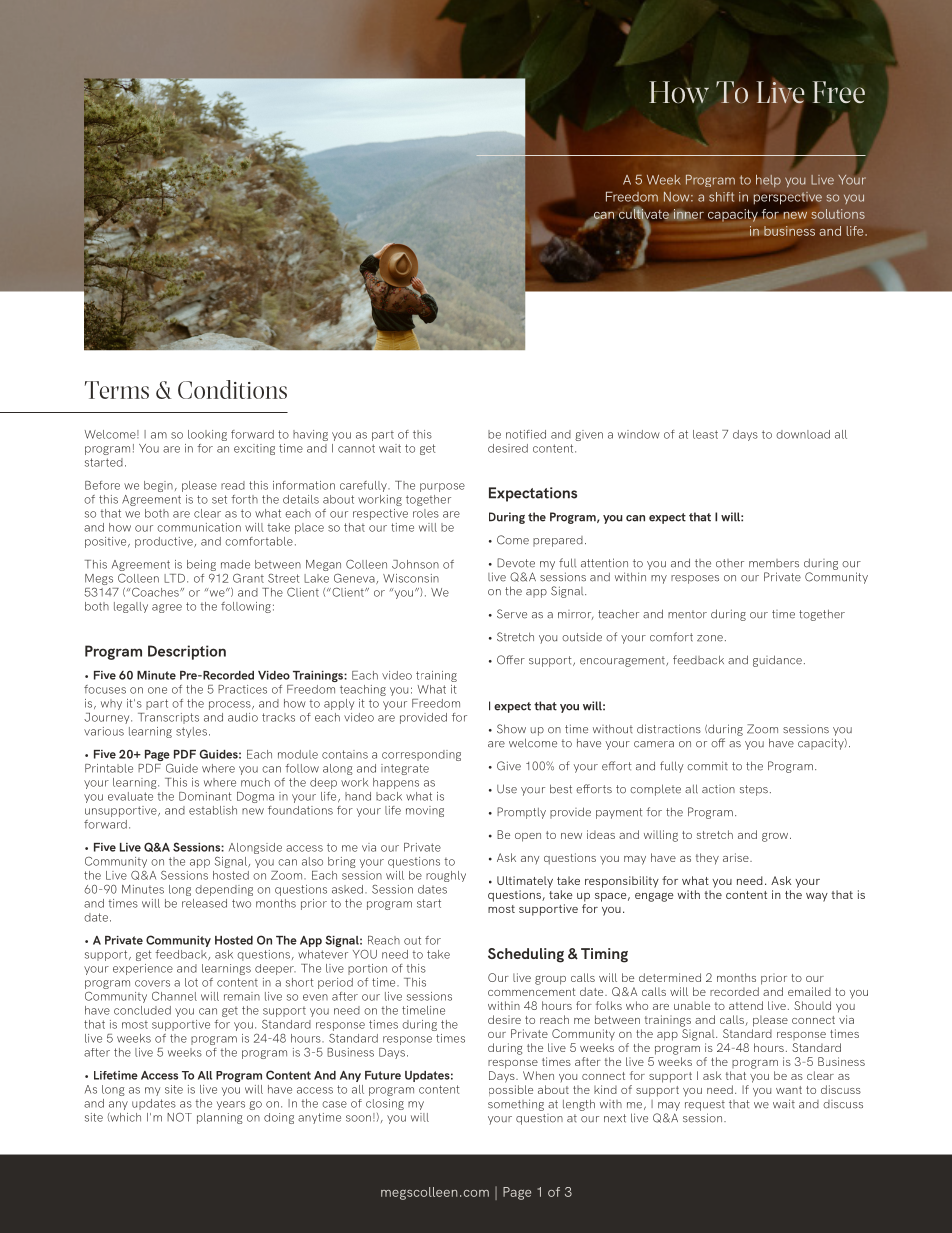 The height and width of the document is (1233, 952). I want to click on Offer, so click(511, 660).
